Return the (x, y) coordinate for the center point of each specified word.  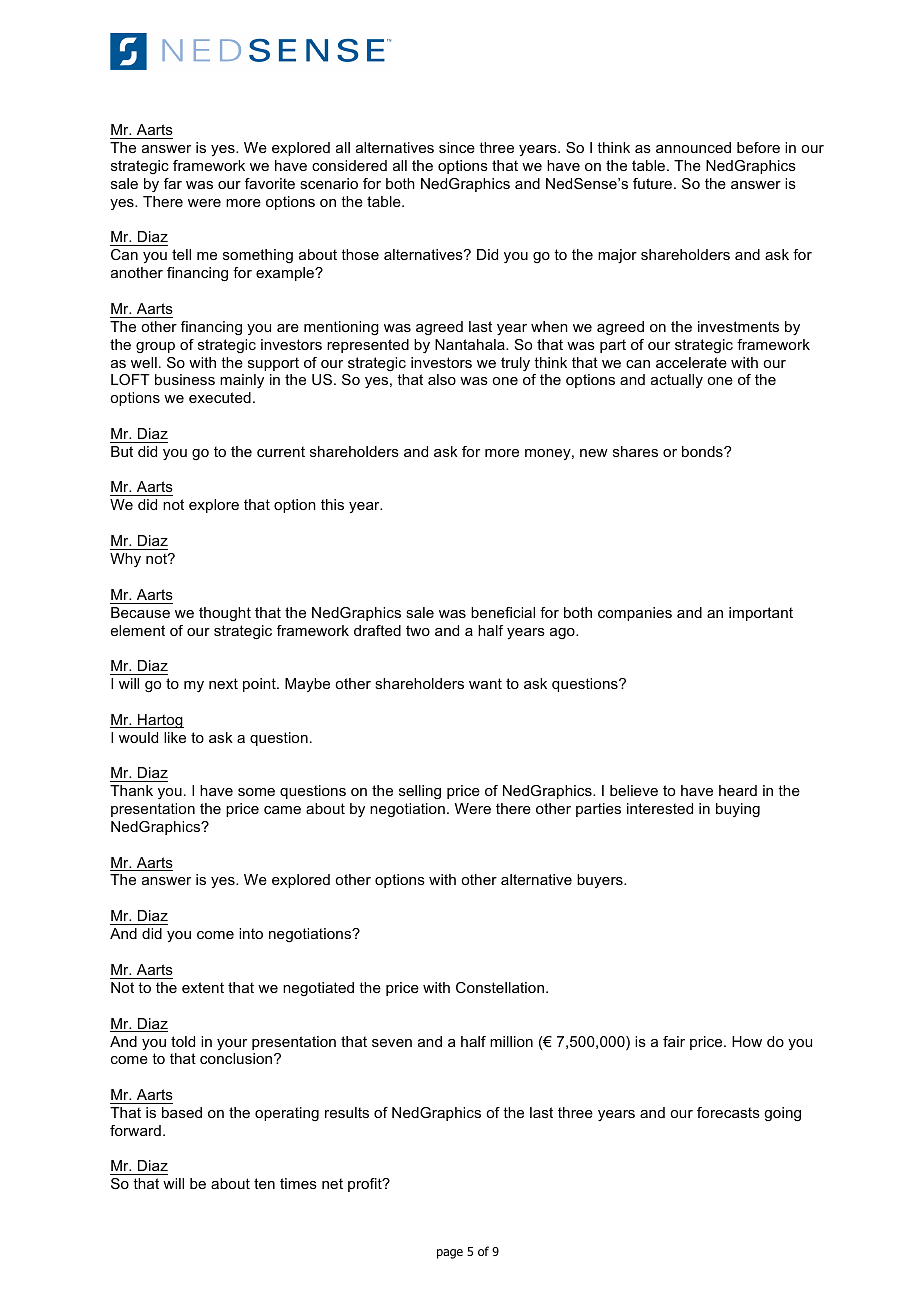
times (298, 1183)
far (173, 183)
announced (693, 147)
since (457, 147)
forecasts (728, 1112)
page (450, 1254)
